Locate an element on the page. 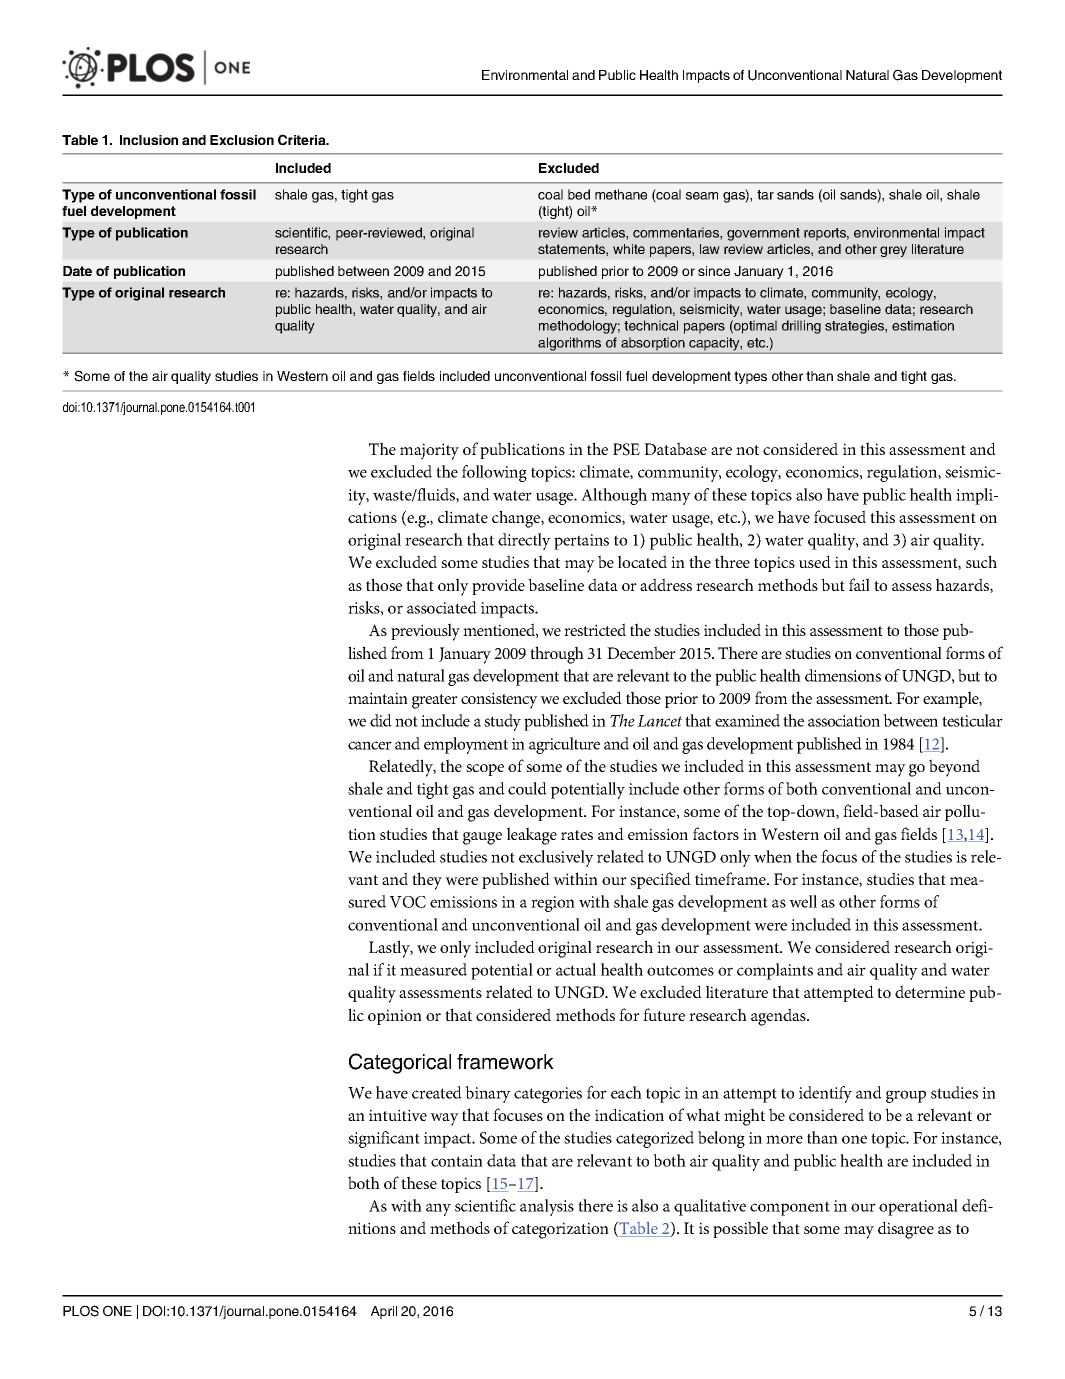 This page has width=1065, height=1379. PLOS is located at coordinates (81, 1311).
